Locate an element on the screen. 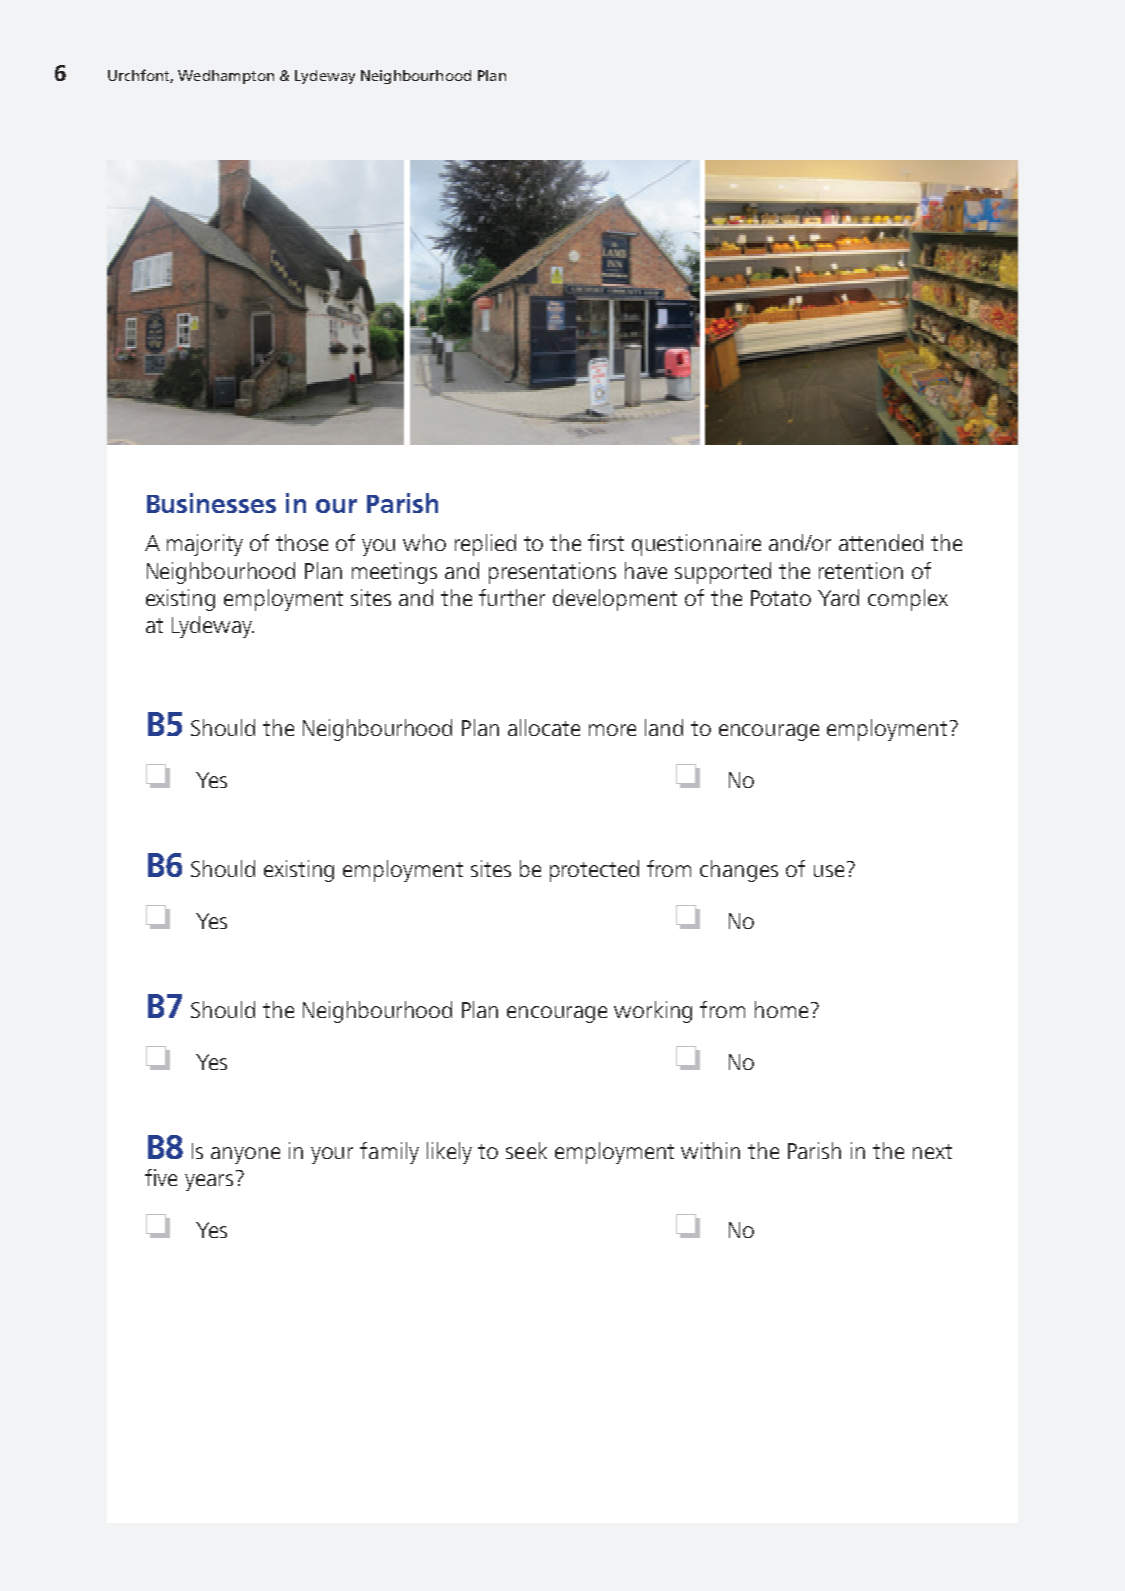 This screenshot has width=1125, height=1591. use is located at coordinates (829, 871).
